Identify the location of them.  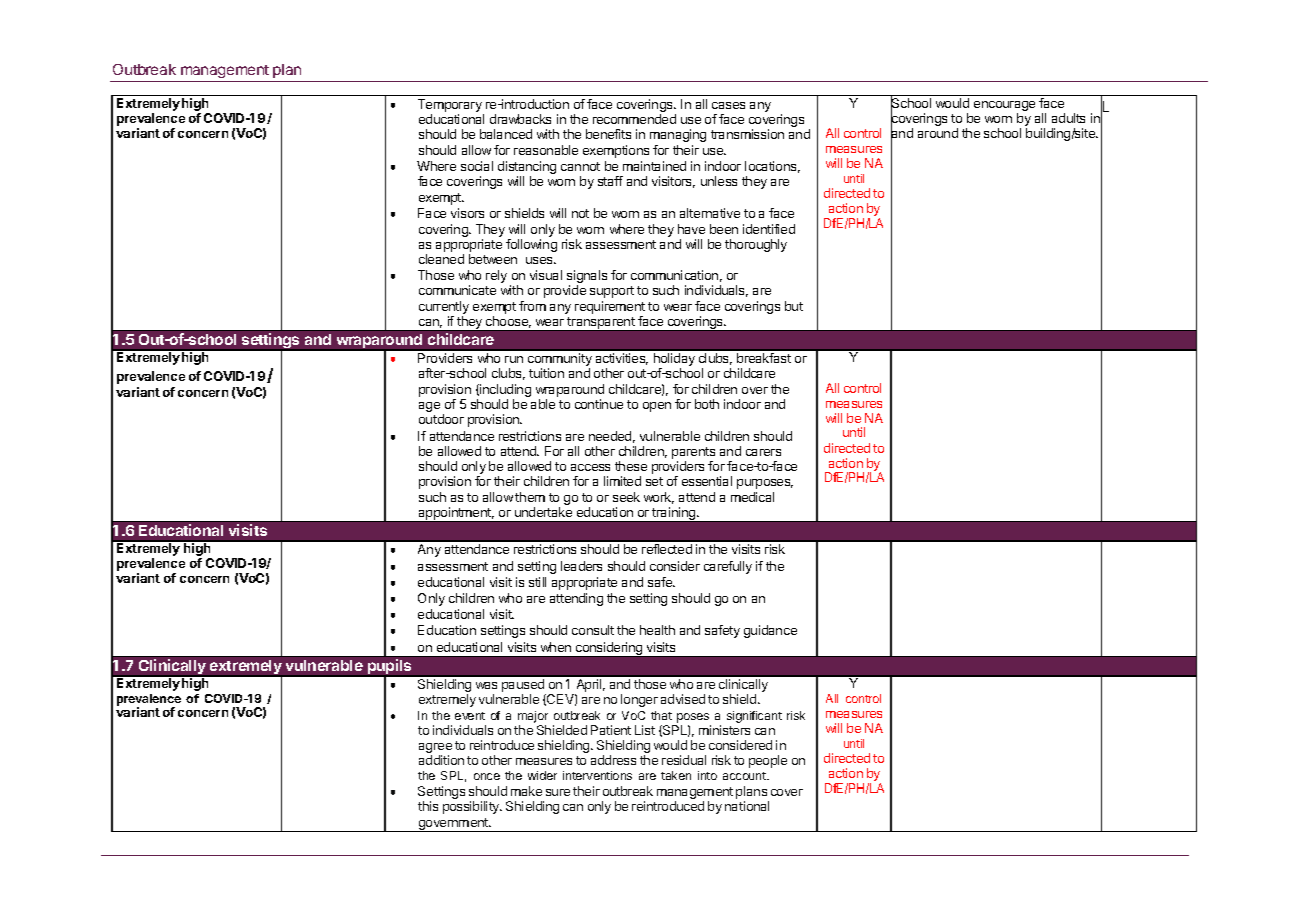
(530, 497).
